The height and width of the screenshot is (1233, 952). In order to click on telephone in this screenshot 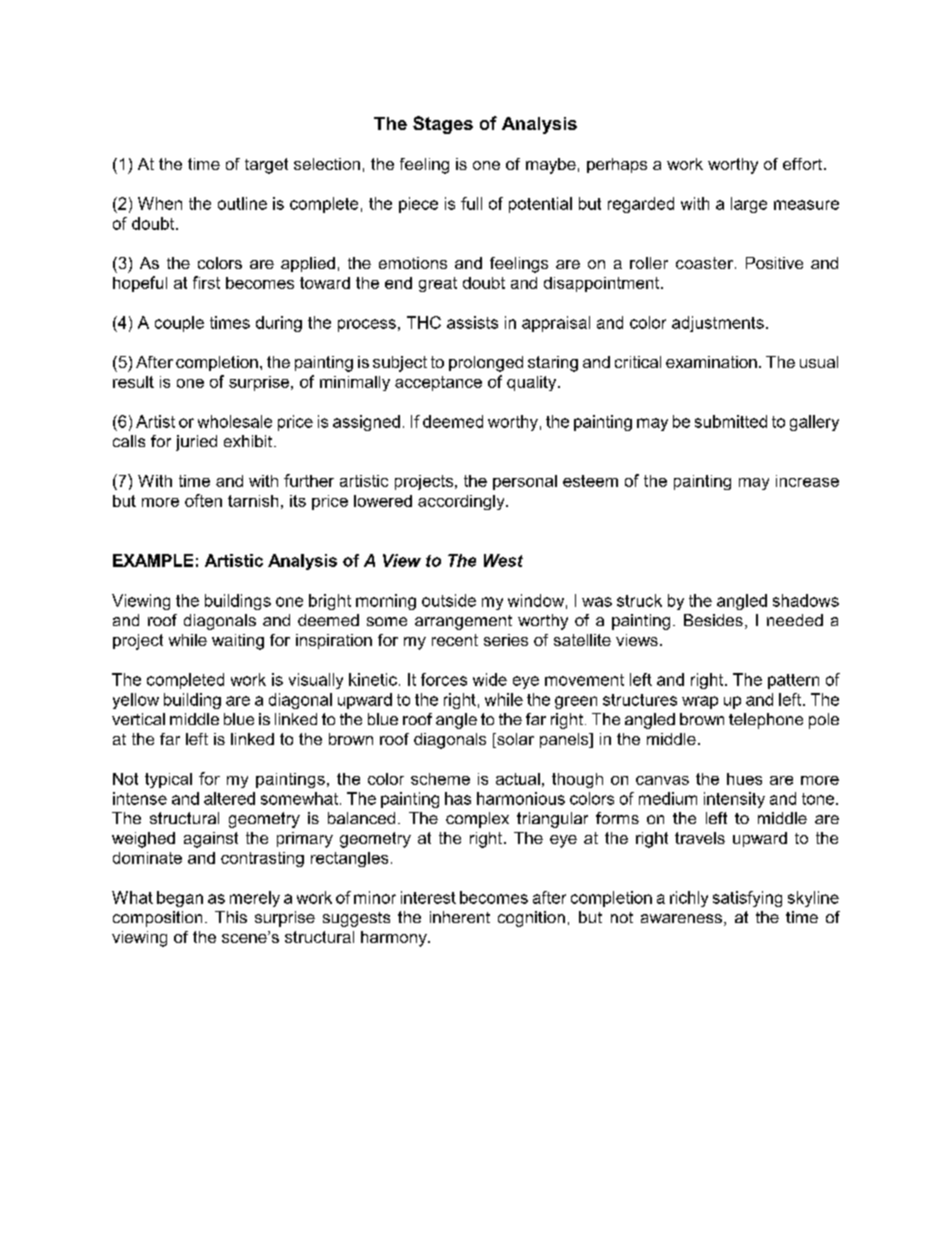, I will do `click(766, 721)`.
